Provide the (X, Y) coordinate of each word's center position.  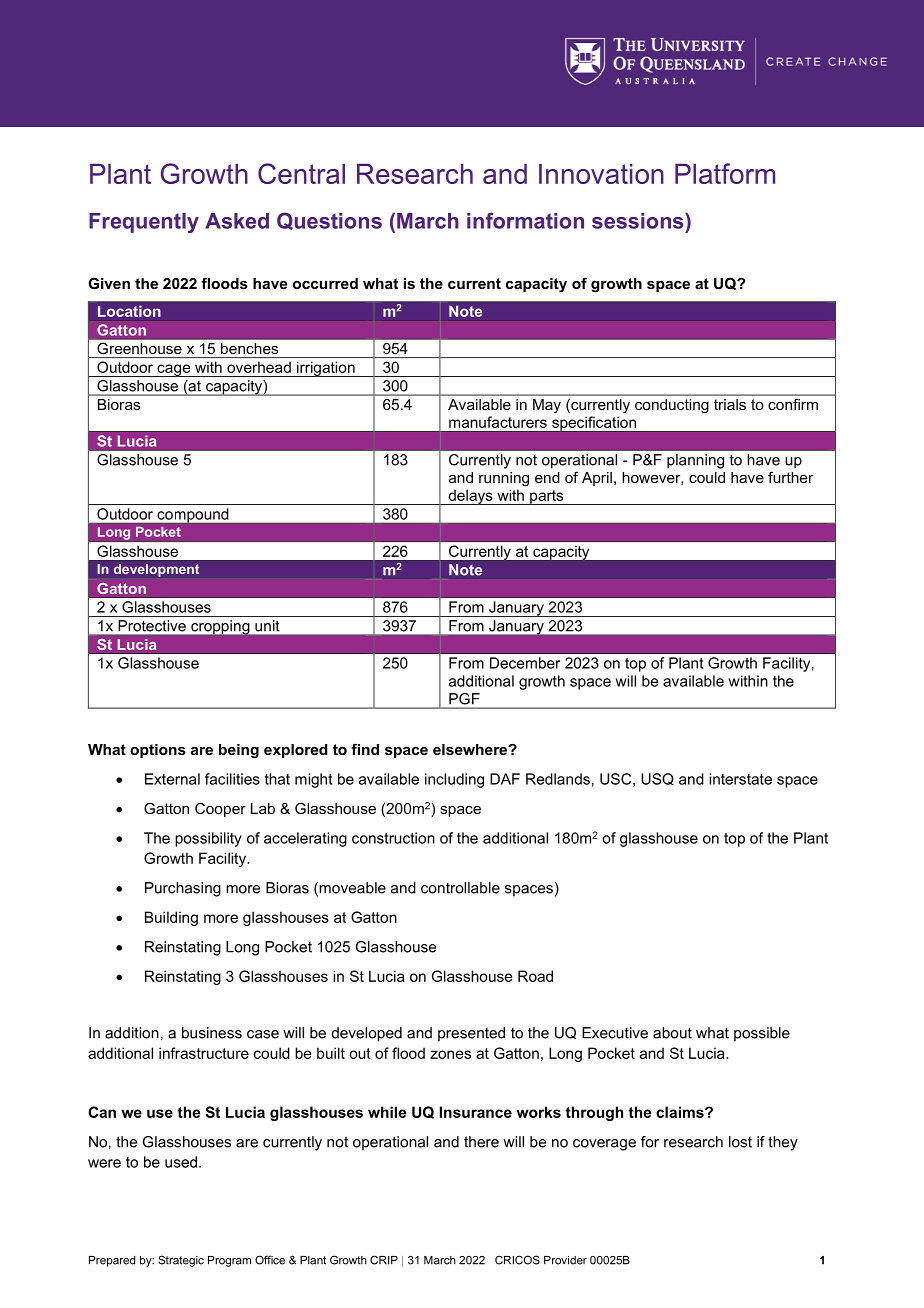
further (791, 477)
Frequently (144, 223)
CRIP (384, 1260)
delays (470, 497)
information (525, 220)
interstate (740, 779)
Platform (725, 173)
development (156, 570)
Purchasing (183, 889)
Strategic (181, 1261)
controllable (460, 888)
